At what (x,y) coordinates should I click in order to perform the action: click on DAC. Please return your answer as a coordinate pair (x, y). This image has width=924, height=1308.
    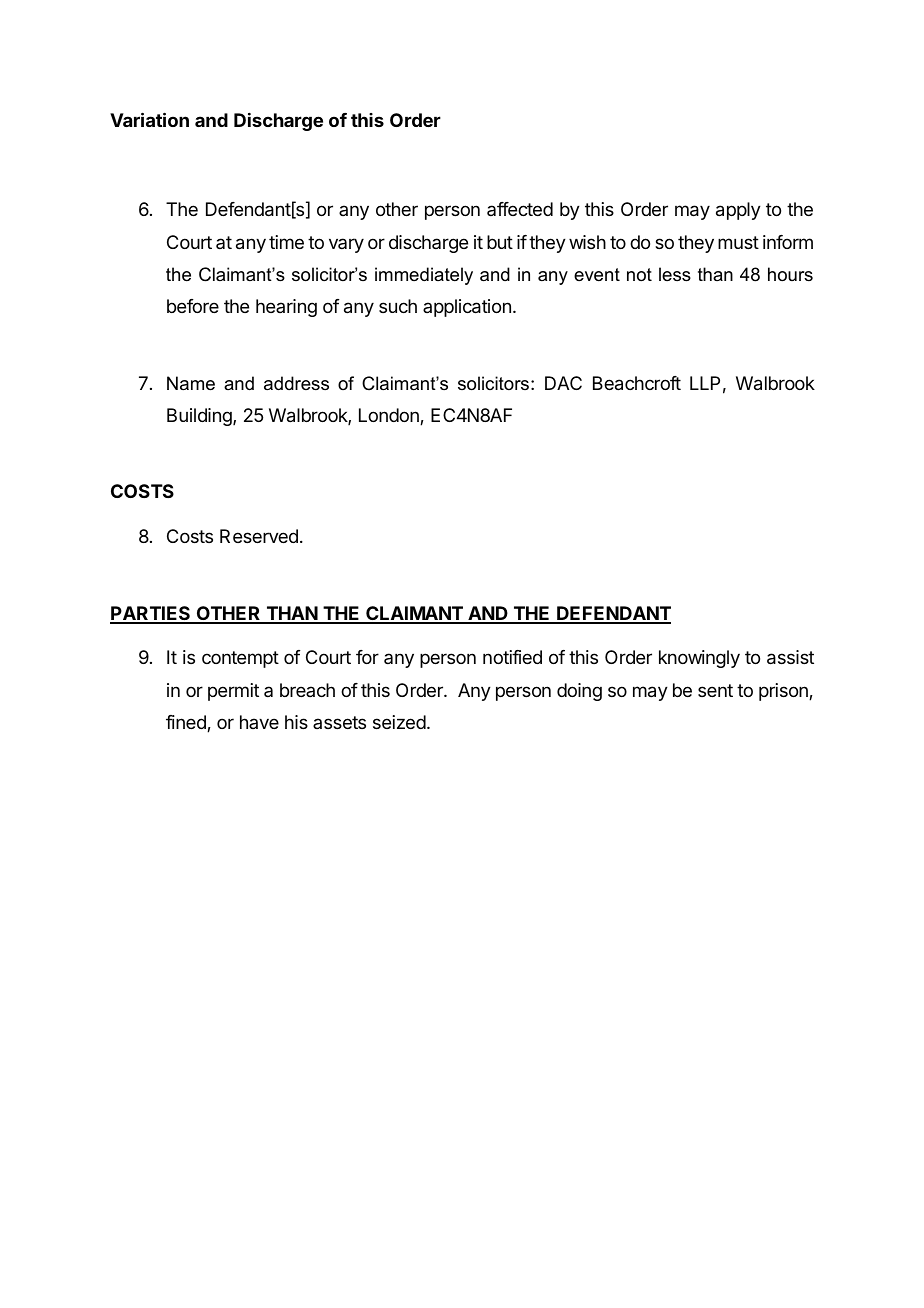
    Looking at the image, I should click on (563, 383).
